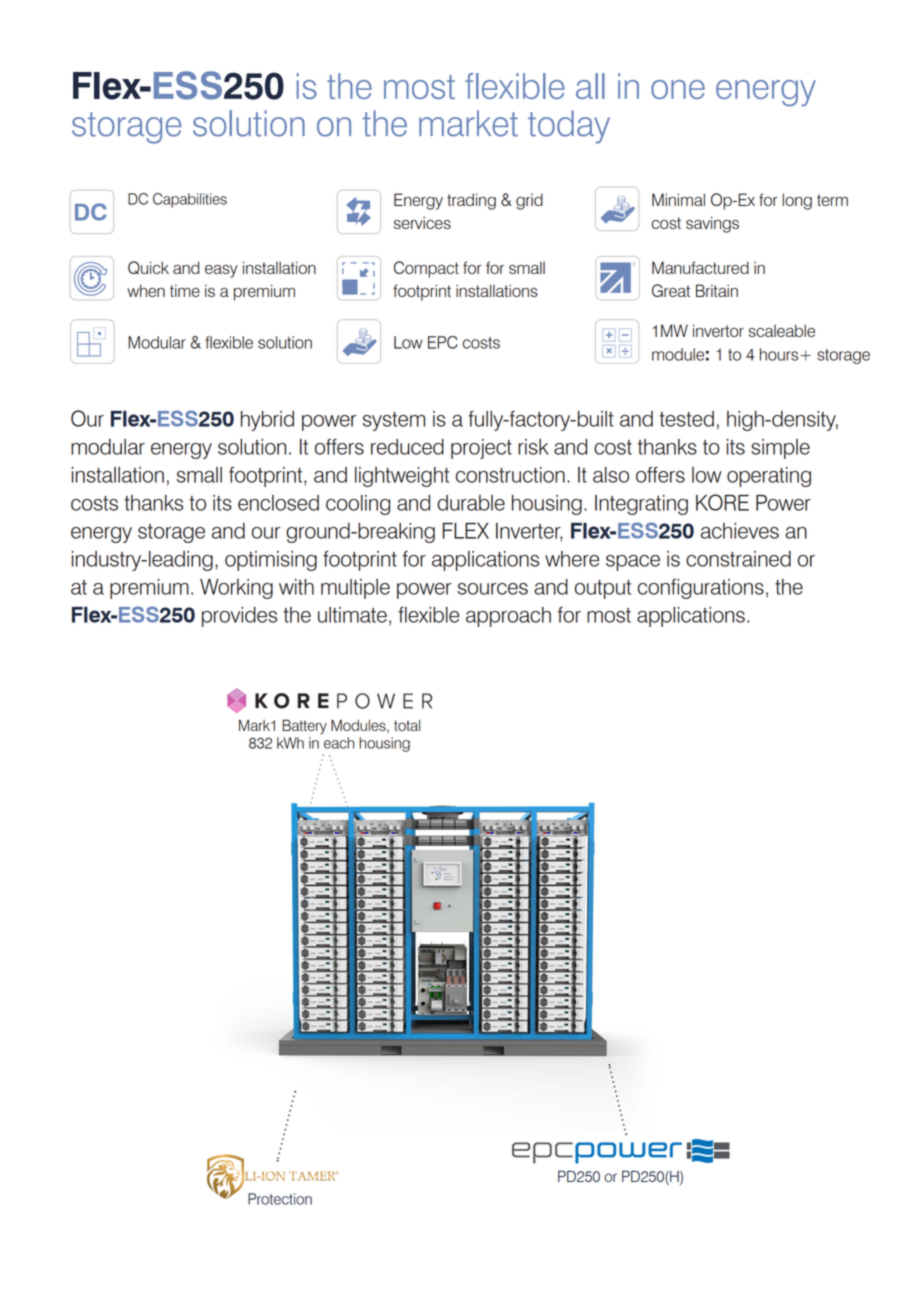 This screenshot has width=924, height=1308. I want to click on time, so click(185, 290).
